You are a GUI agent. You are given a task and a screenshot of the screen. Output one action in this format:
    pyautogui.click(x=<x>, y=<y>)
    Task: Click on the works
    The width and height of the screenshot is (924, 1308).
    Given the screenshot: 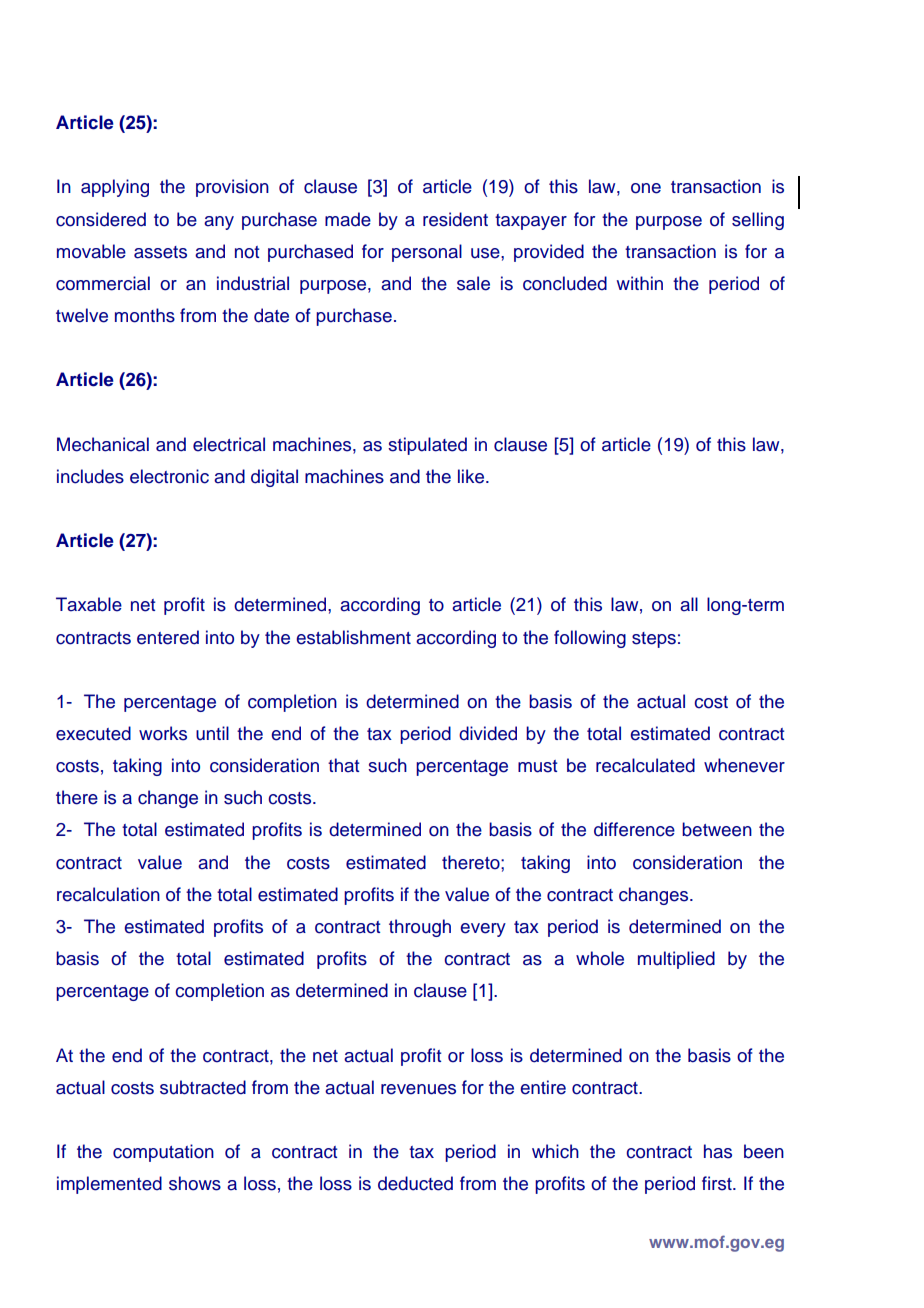 What is the action you would take?
    pyautogui.click(x=163, y=733)
